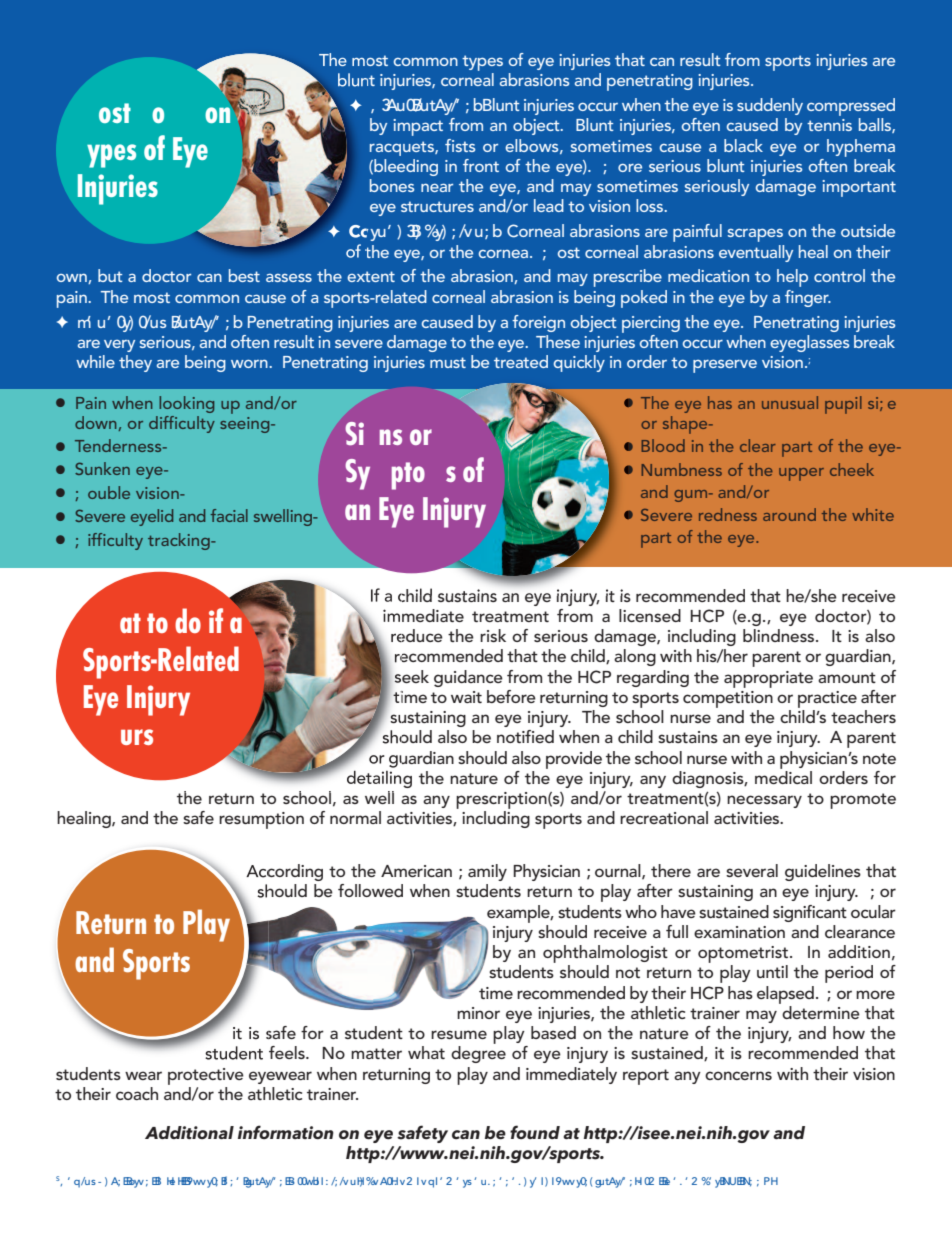  I want to click on found, so click(535, 1132).
